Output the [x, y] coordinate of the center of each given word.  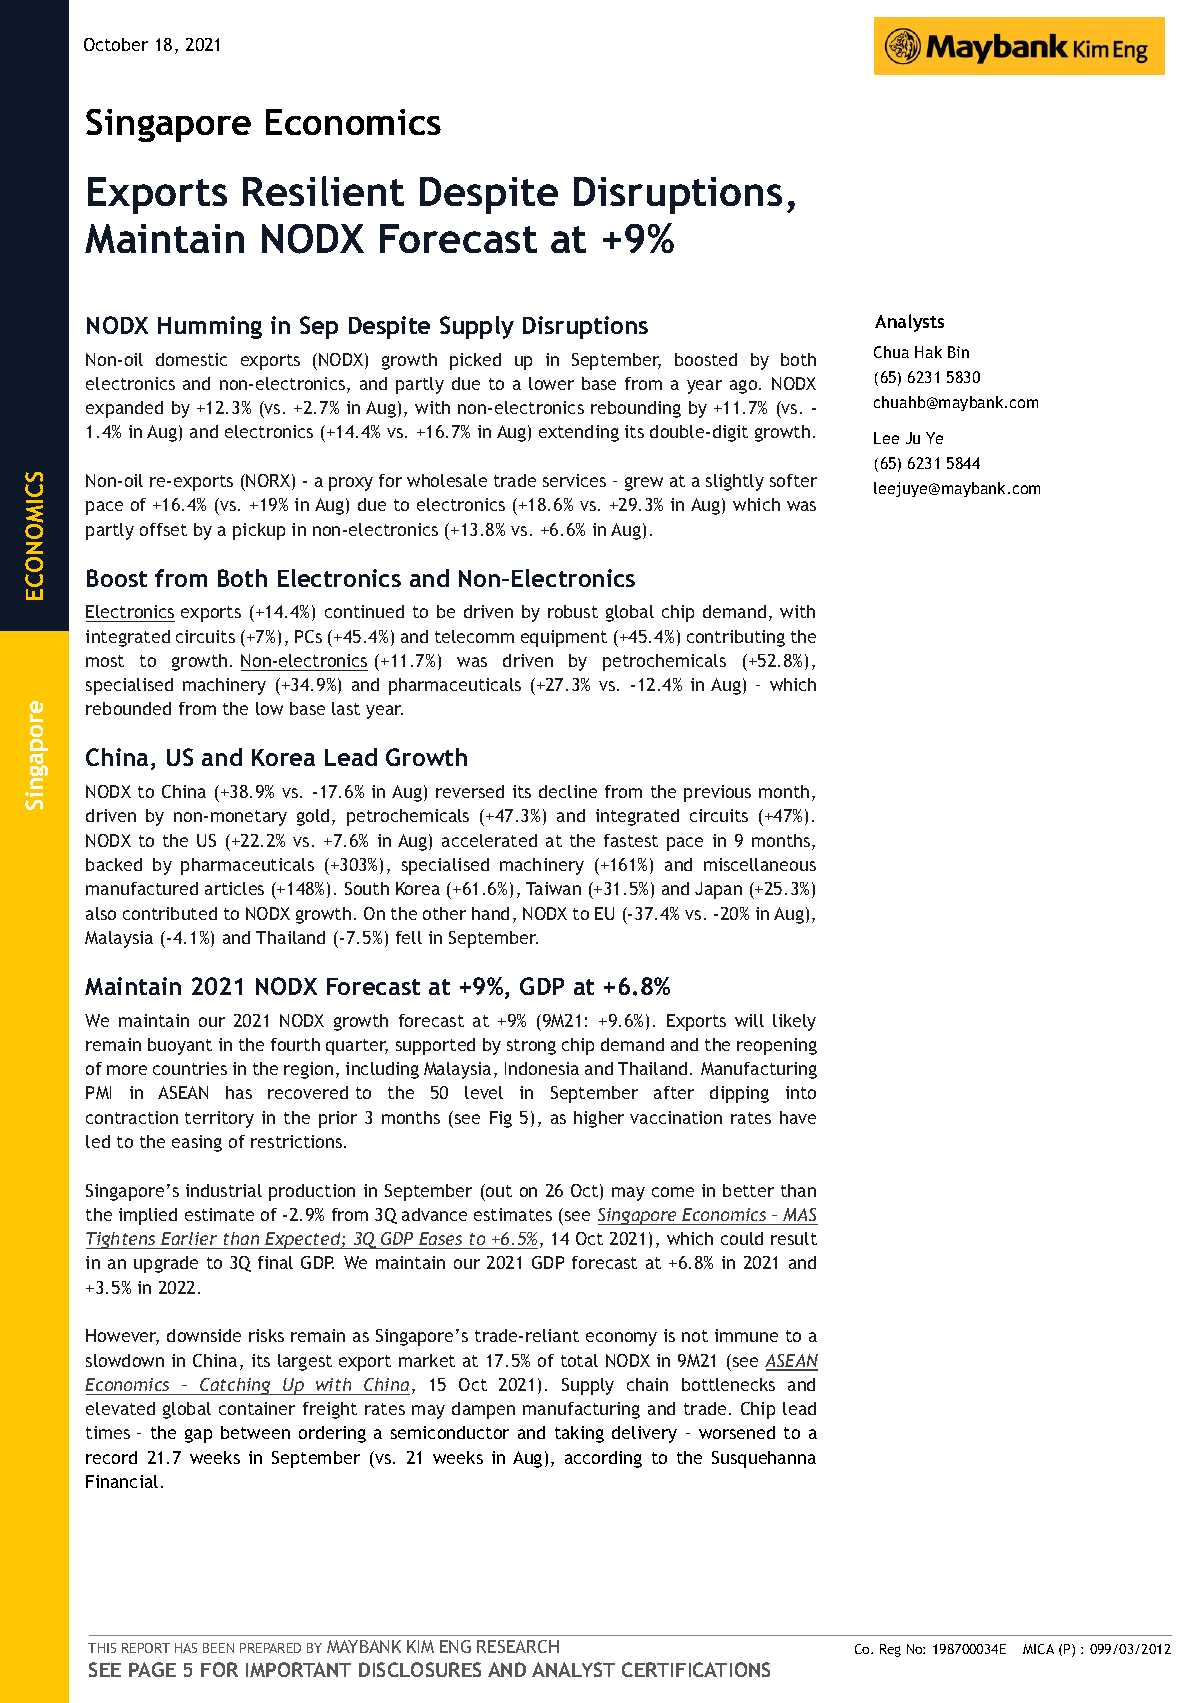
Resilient [323, 191]
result [794, 1238]
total [579, 1360]
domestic [191, 359]
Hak [928, 352]
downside [204, 1335]
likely [794, 1022]
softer [793, 480]
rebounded [128, 708]
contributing [736, 638]
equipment [564, 638]
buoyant [180, 1046]
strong [531, 1047]
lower [551, 383]
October [116, 44]
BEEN [218, 1648]
